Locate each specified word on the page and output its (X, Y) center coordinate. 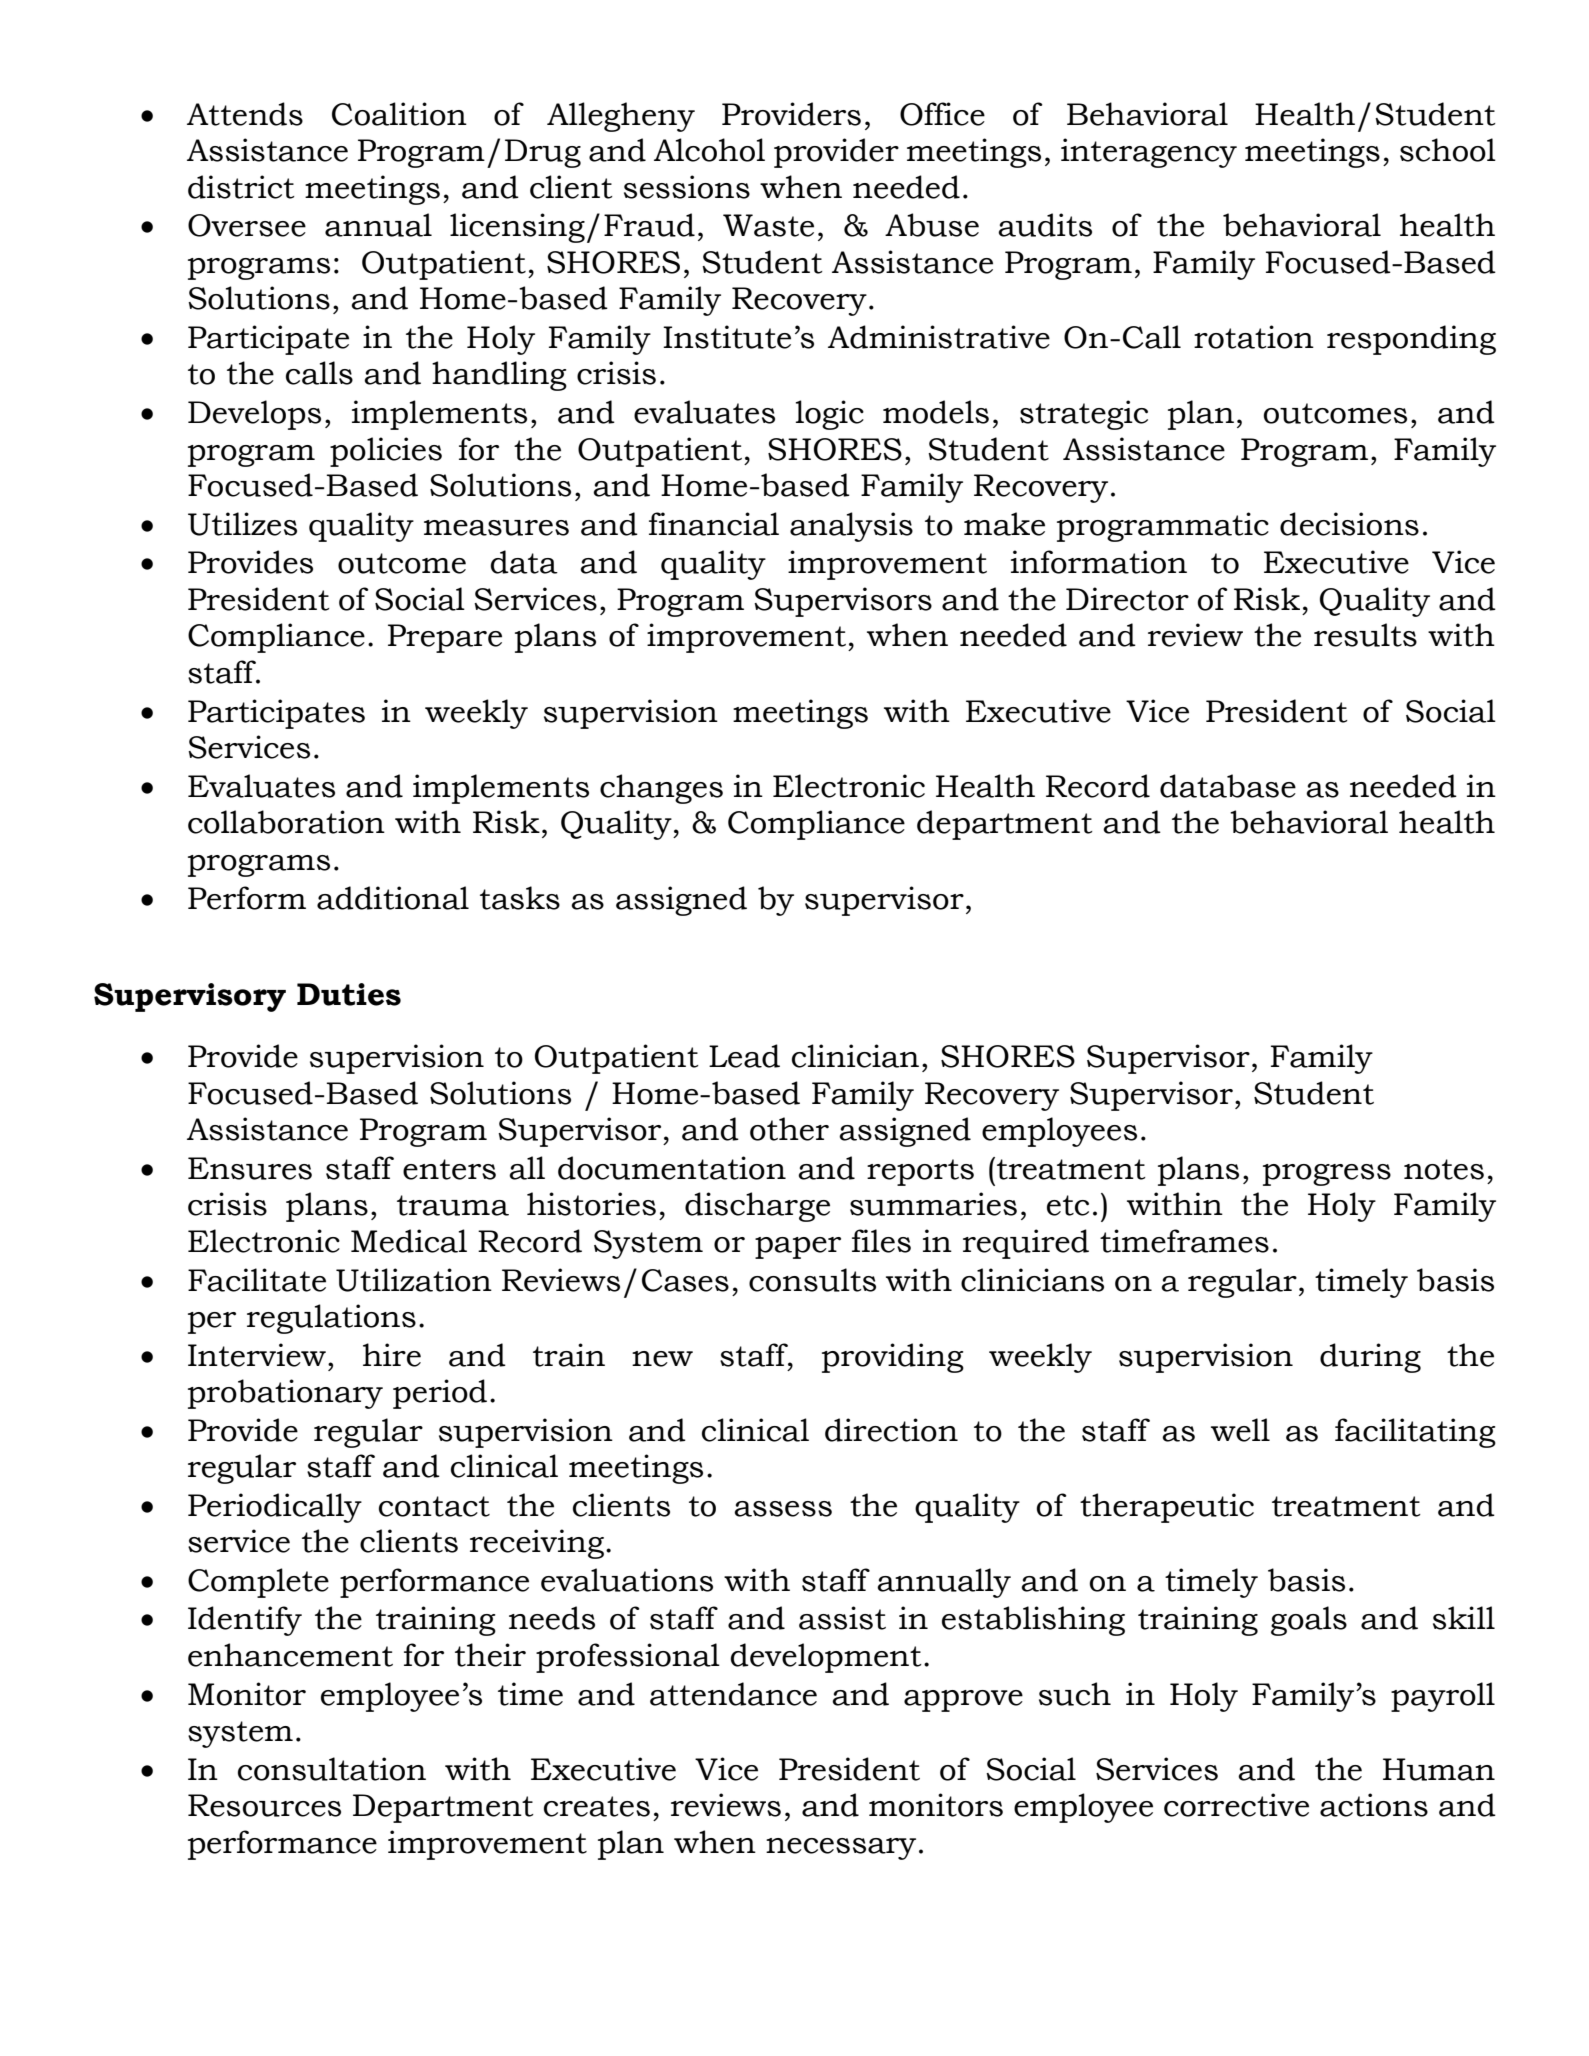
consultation (332, 1769)
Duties (349, 994)
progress (1327, 1175)
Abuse (932, 225)
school (1448, 150)
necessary (841, 1849)
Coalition (399, 114)
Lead (744, 1056)
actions (1374, 1805)
